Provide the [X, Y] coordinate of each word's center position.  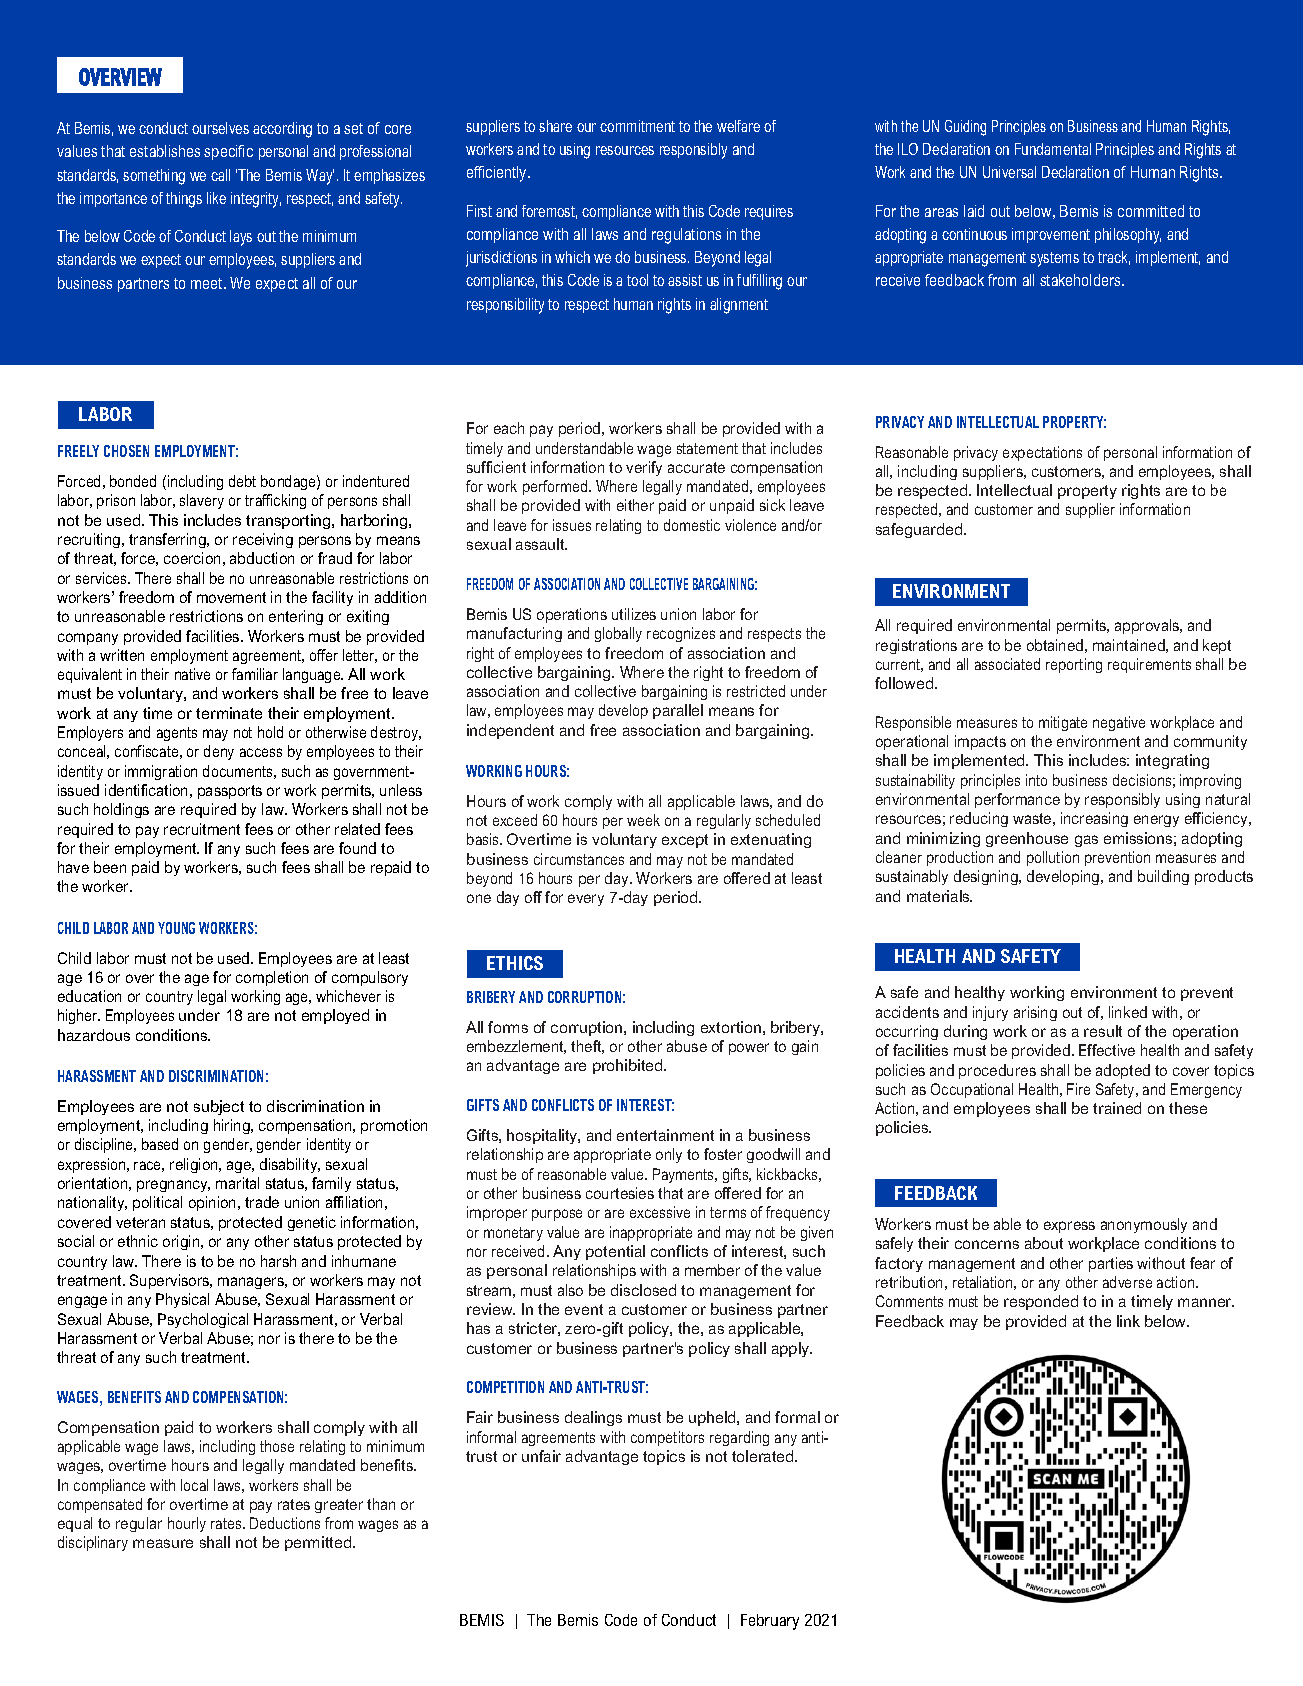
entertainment [665, 1135]
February [770, 1622]
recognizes [681, 634]
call [220, 175]
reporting [1074, 665]
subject [219, 1107]
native [192, 674]
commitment [637, 126]
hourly [187, 1524]
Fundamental [1053, 149]
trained [1117, 1108]
